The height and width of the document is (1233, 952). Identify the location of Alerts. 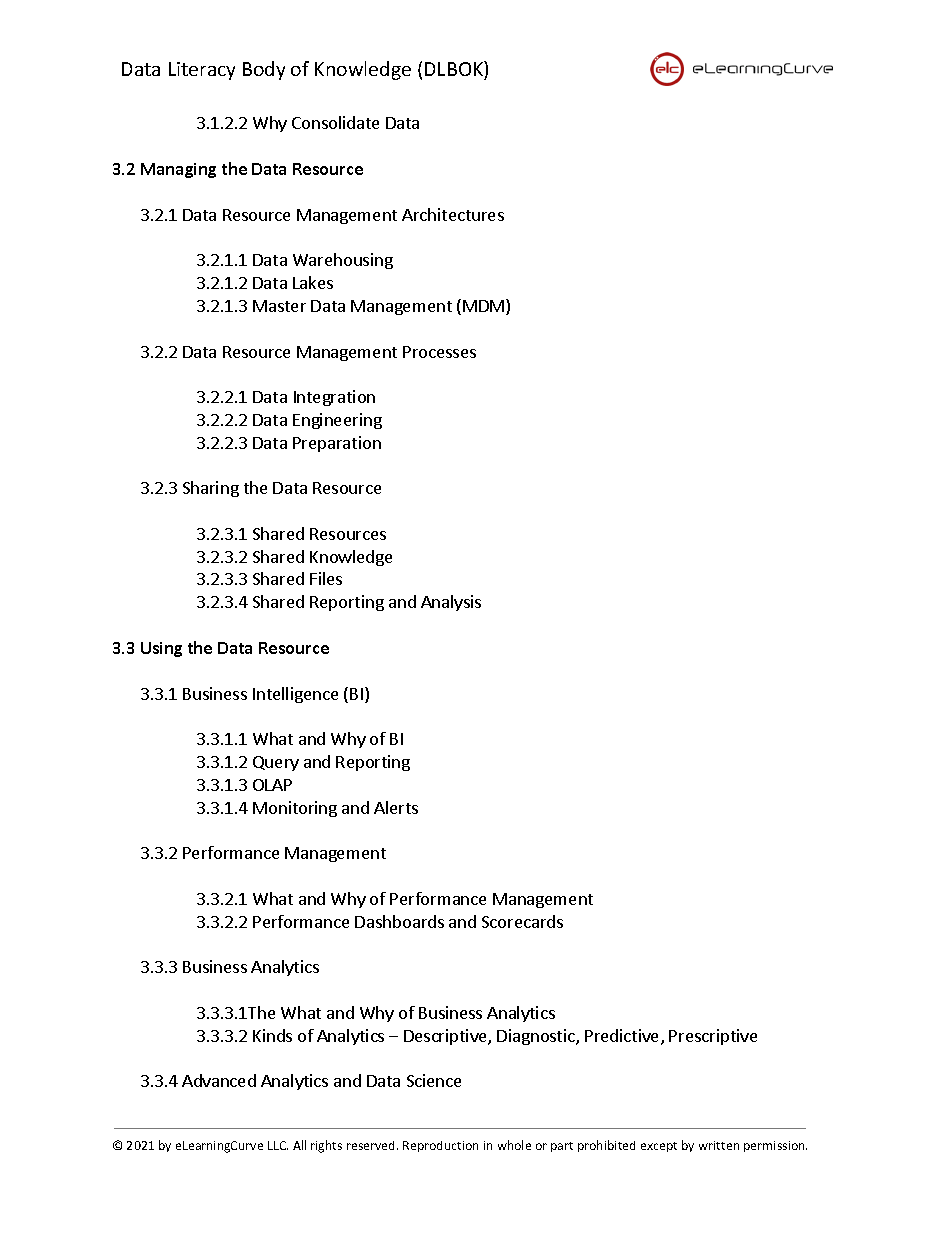
(396, 807).
